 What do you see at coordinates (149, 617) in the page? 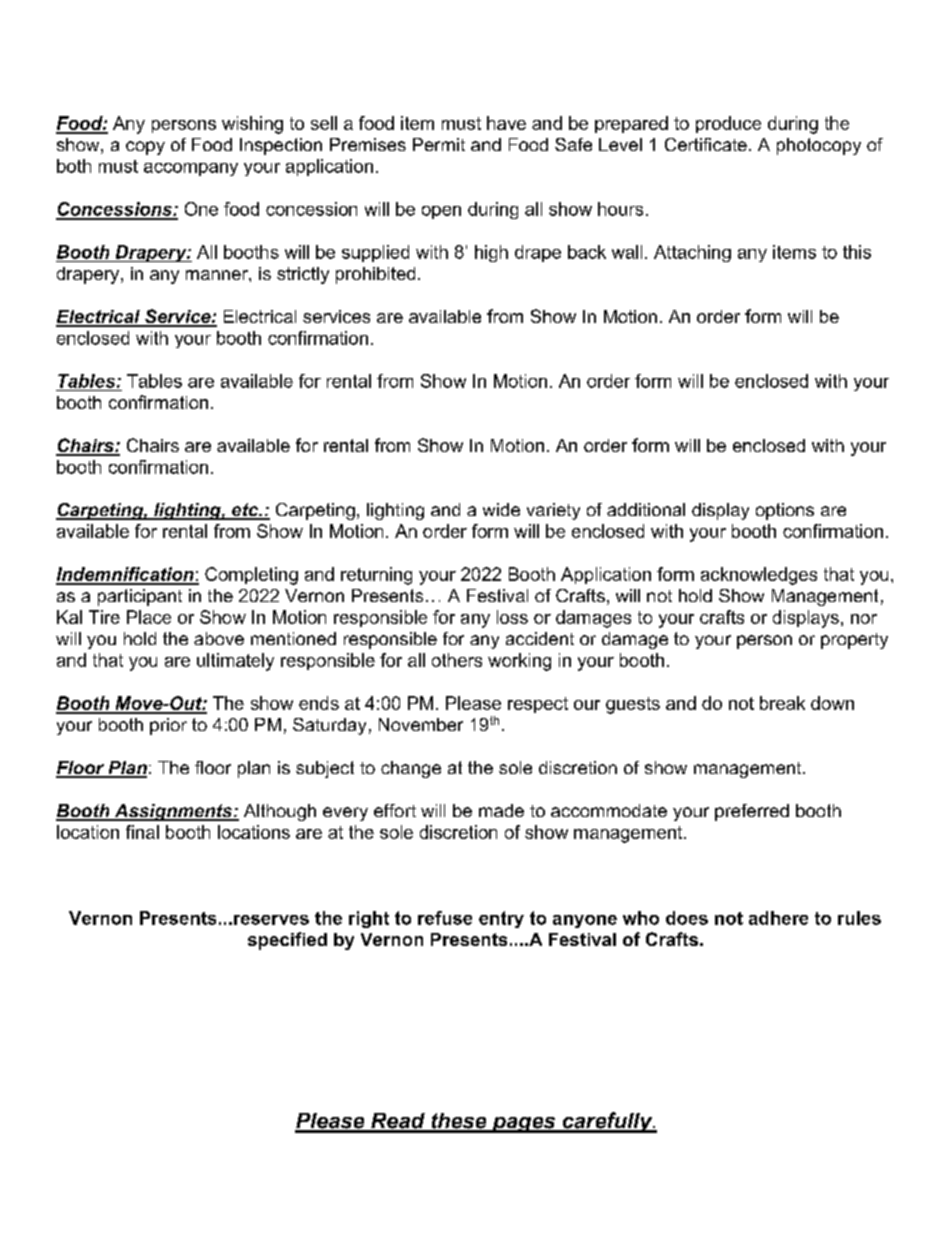
I see `Place` at bounding box center [149, 617].
